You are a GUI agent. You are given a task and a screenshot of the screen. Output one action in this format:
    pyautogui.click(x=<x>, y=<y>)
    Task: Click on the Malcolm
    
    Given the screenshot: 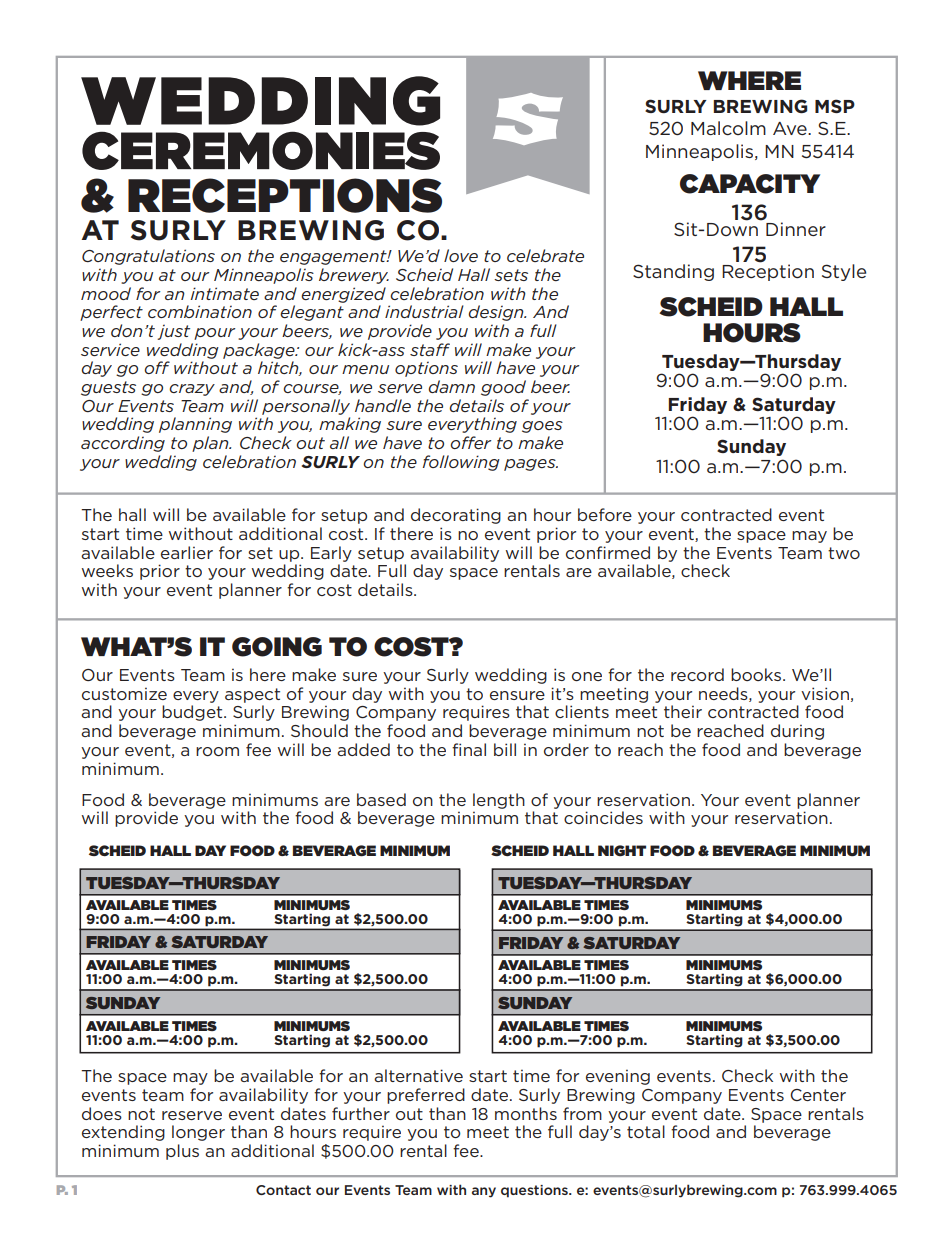 What is the action you would take?
    pyautogui.click(x=728, y=128)
